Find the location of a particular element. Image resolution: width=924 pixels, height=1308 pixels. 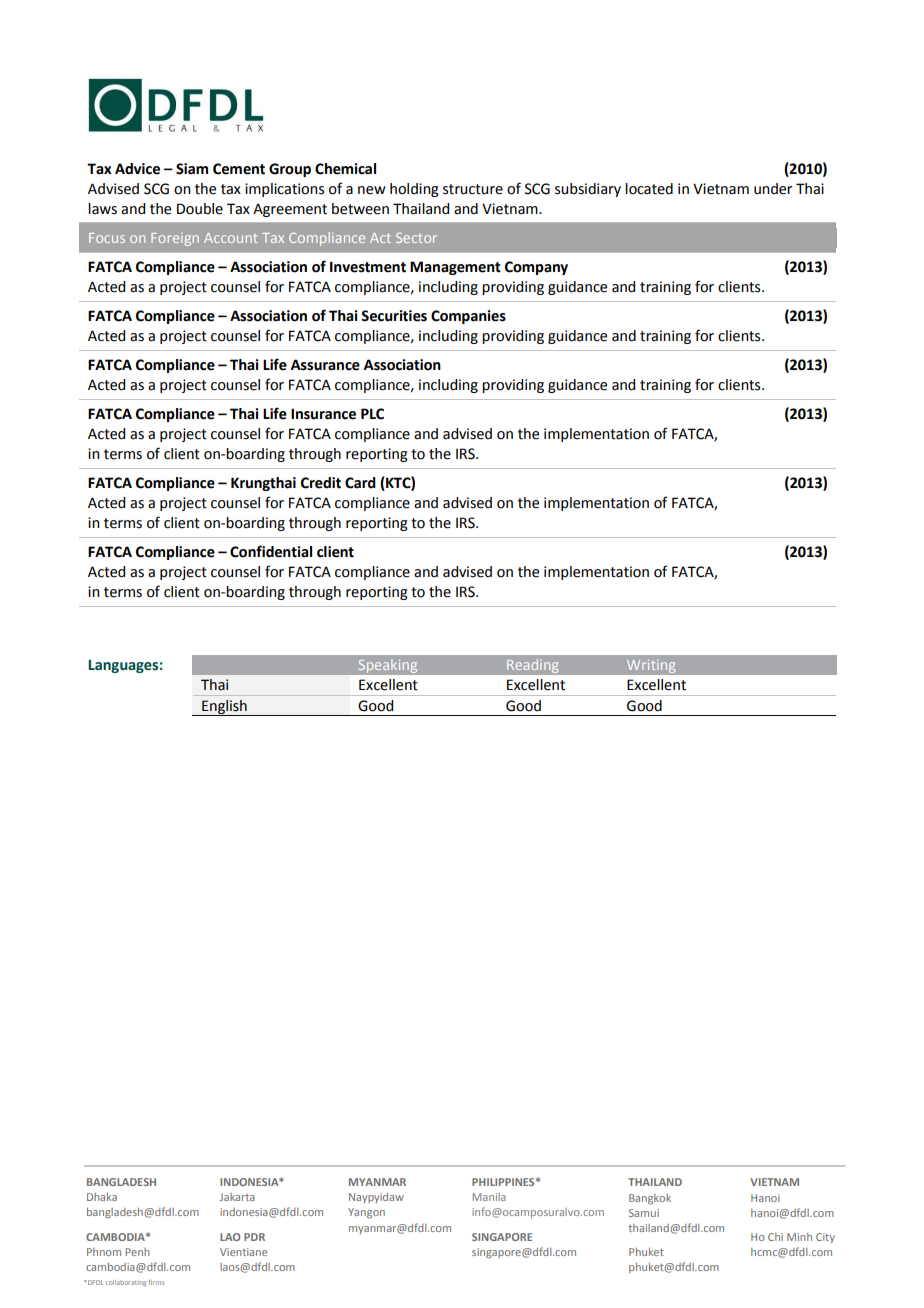

Confidential is located at coordinates (271, 551).
